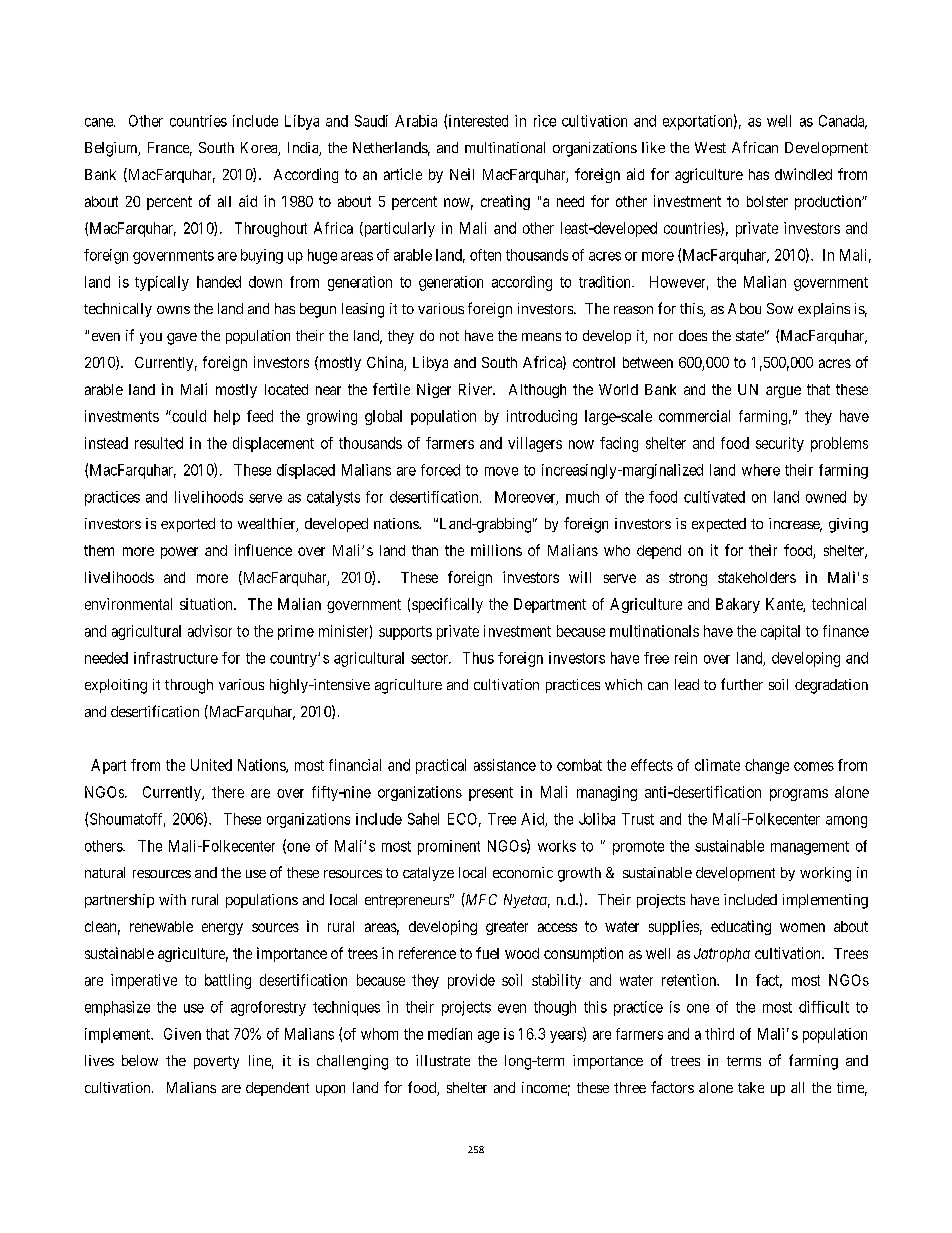 The image size is (952, 1233). I want to click on West, so click(710, 147).
